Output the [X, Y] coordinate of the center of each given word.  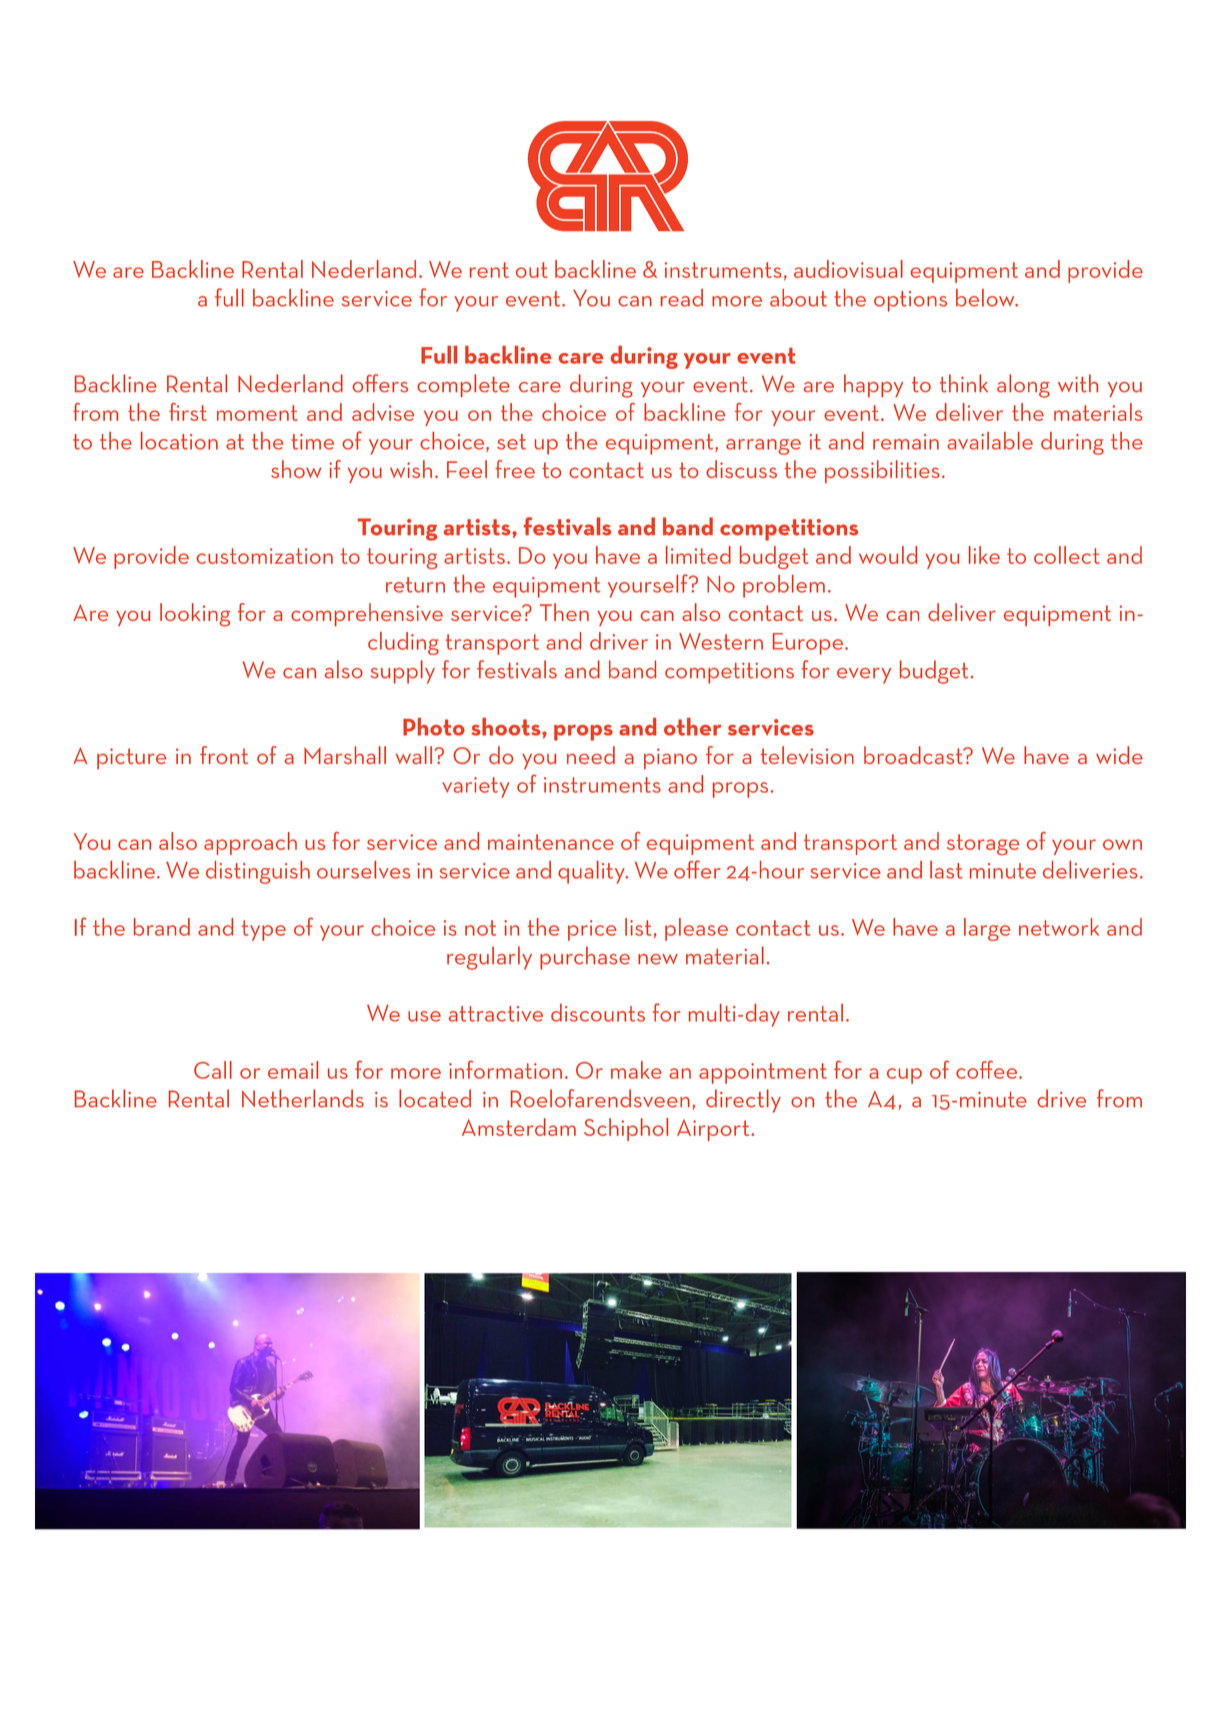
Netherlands [303, 1098]
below [986, 298]
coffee [988, 1069]
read [682, 298]
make [636, 1070]
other [692, 727]
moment [257, 413]
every [864, 676]
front [224, 755]
